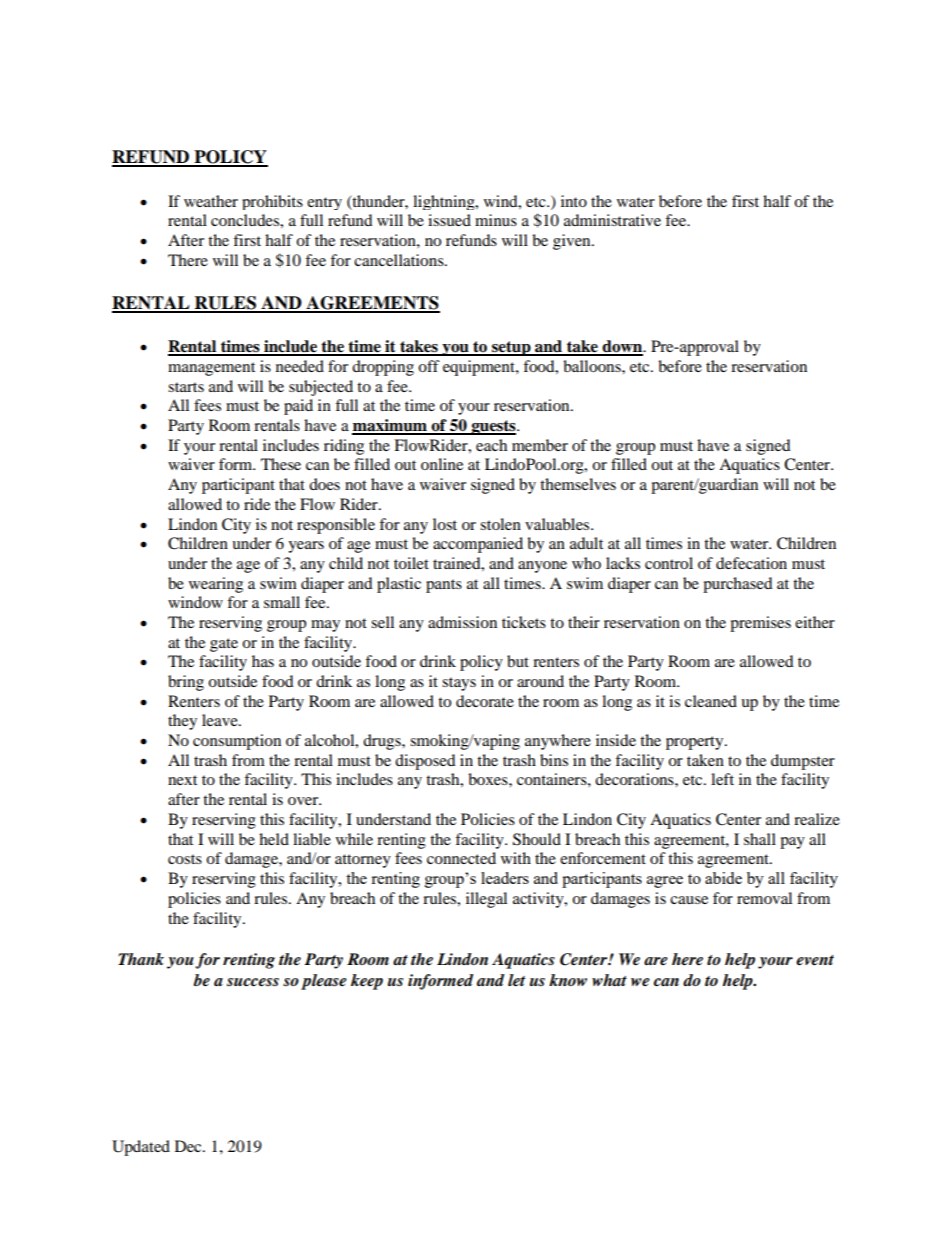 The image size is (952, 1233). What do you see at coordinates (211, 201) in the image?
I see `weather` at bounding box center [211, 201].
